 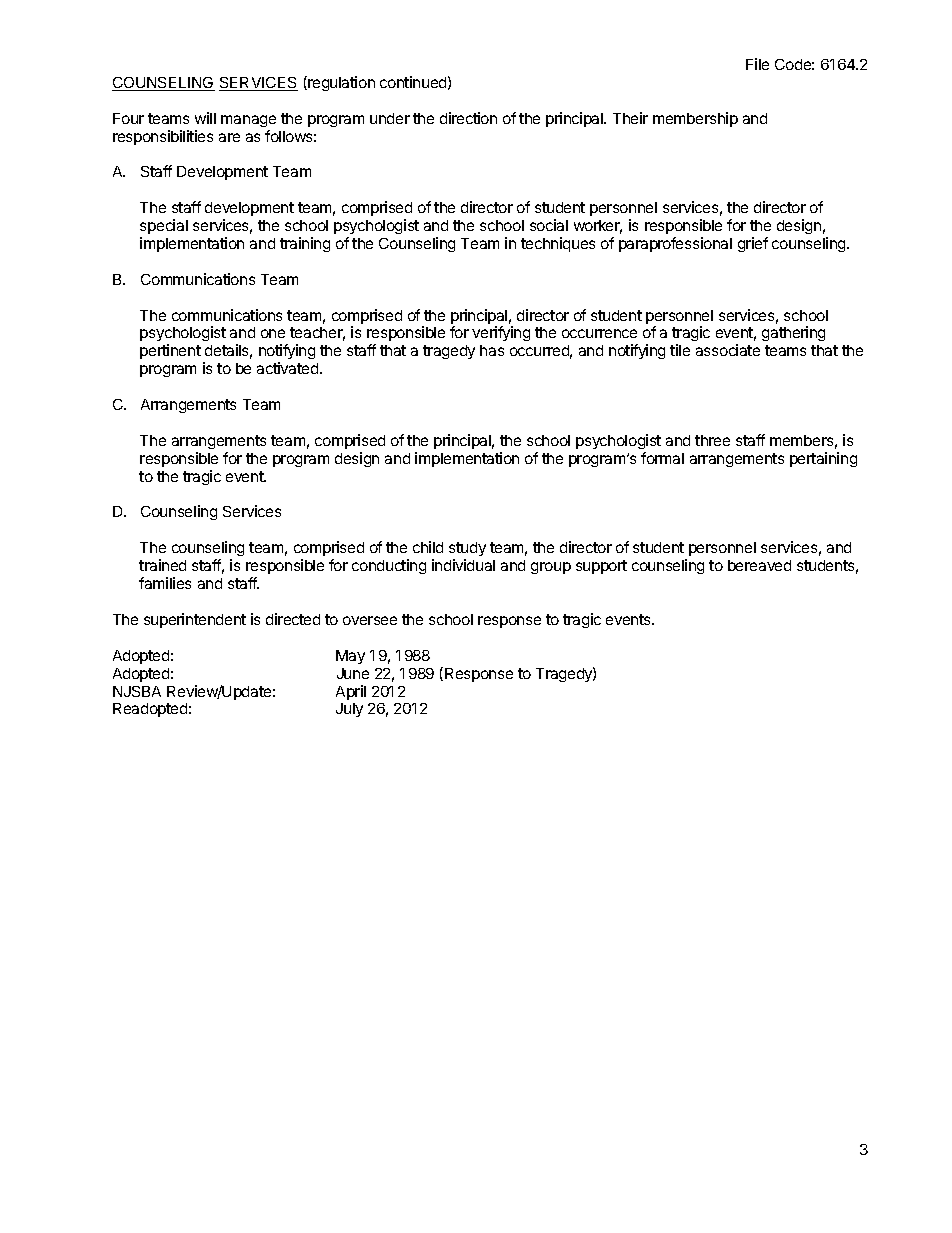 I want to click on April, so click(x=351, y=692).
